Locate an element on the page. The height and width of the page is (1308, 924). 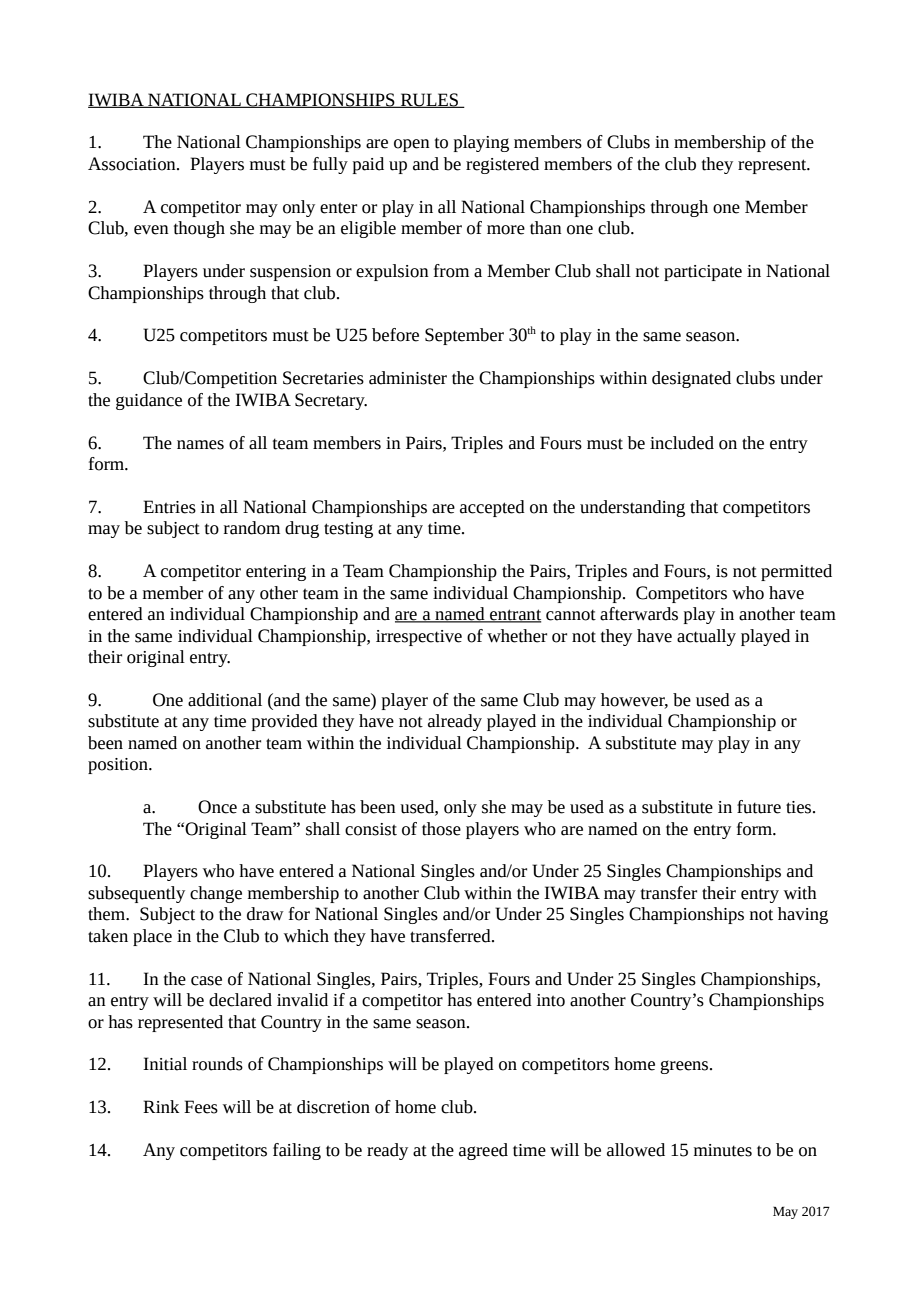
designated is located at coordinates (691, 379).
